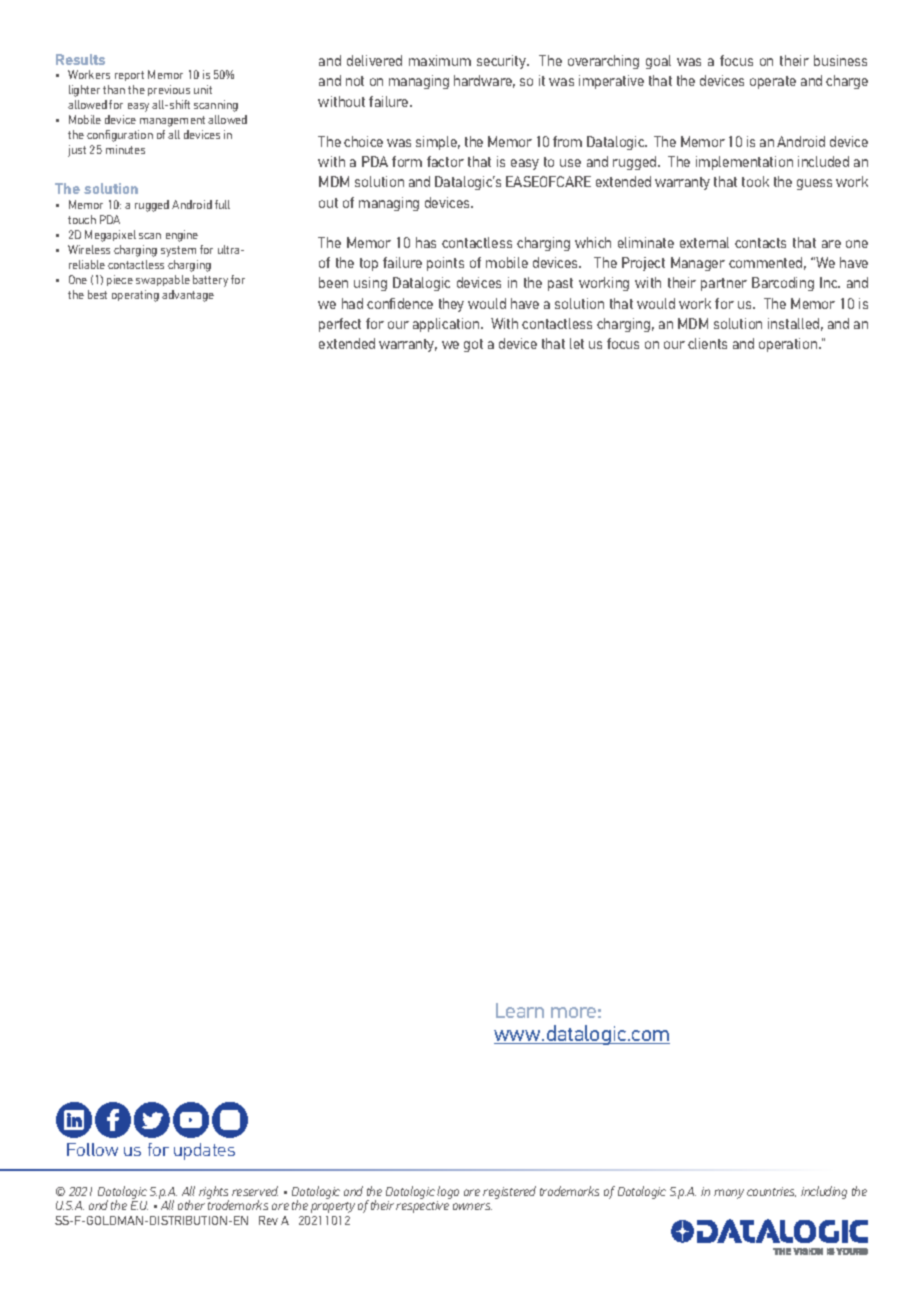  I want to click on other, so click(193, 1204).
